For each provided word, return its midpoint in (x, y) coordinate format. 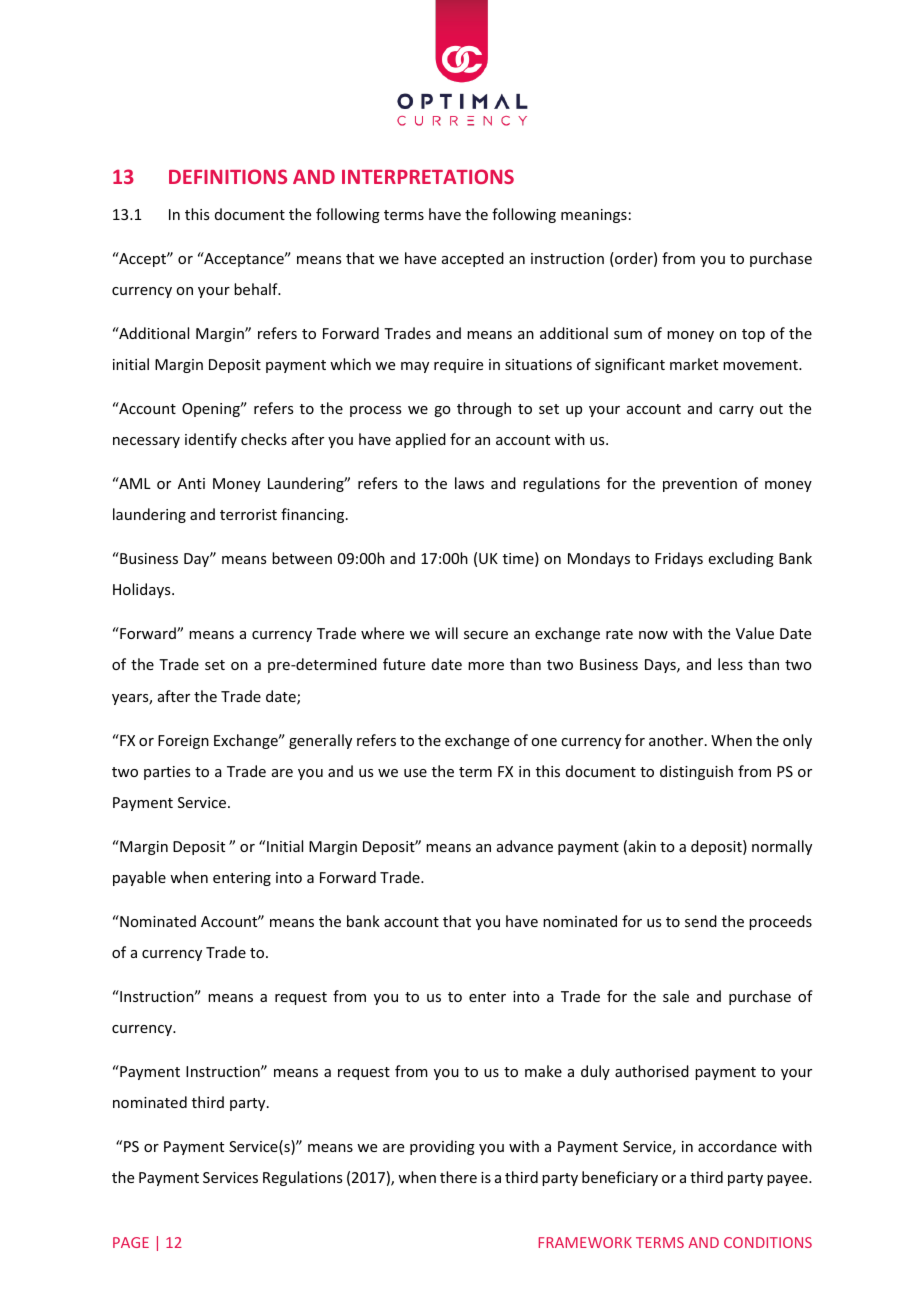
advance (525, 846)
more (486, 666)
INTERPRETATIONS (428, 176)
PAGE (131, 1242)
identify (211, 440)
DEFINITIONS (228, 176)
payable (139, 878)
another (677, 740)
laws (469, 483)
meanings (594, 216)
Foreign (183, 742)
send (701, 921)
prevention (700, 485)
